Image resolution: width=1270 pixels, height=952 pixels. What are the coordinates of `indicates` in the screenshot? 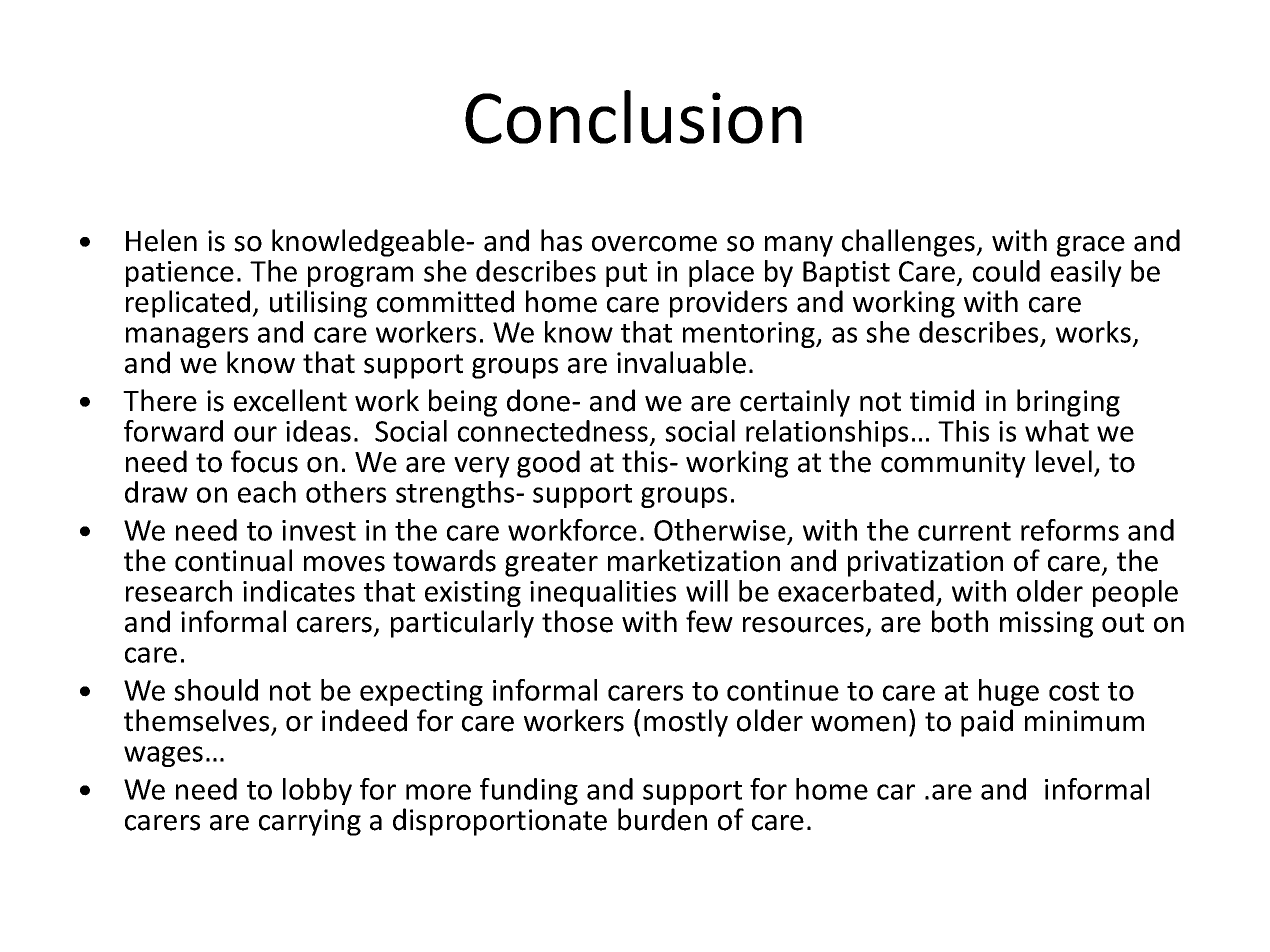 It's located at (299, 591).
